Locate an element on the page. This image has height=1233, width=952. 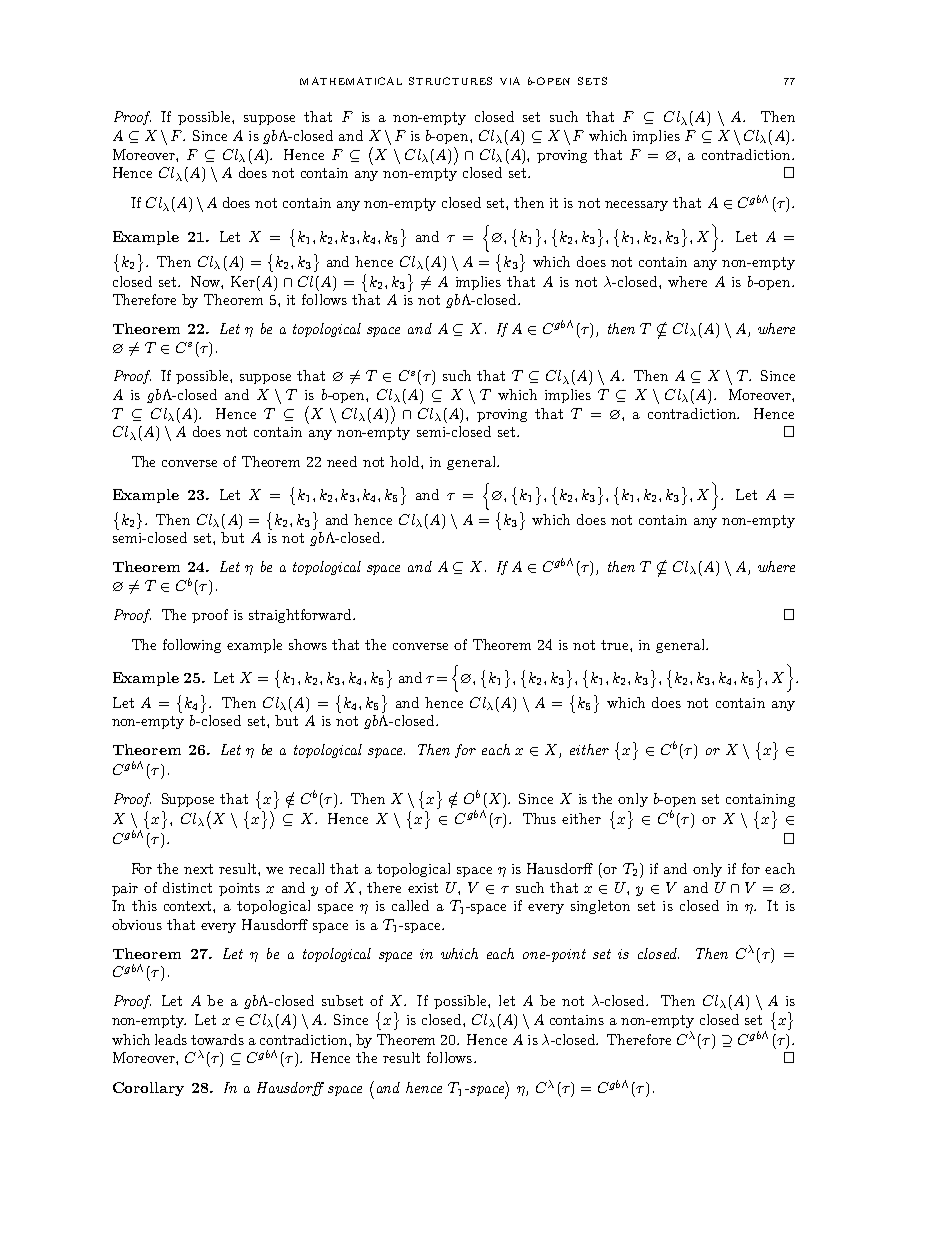
Thus is located at coordinates (539, 818).
